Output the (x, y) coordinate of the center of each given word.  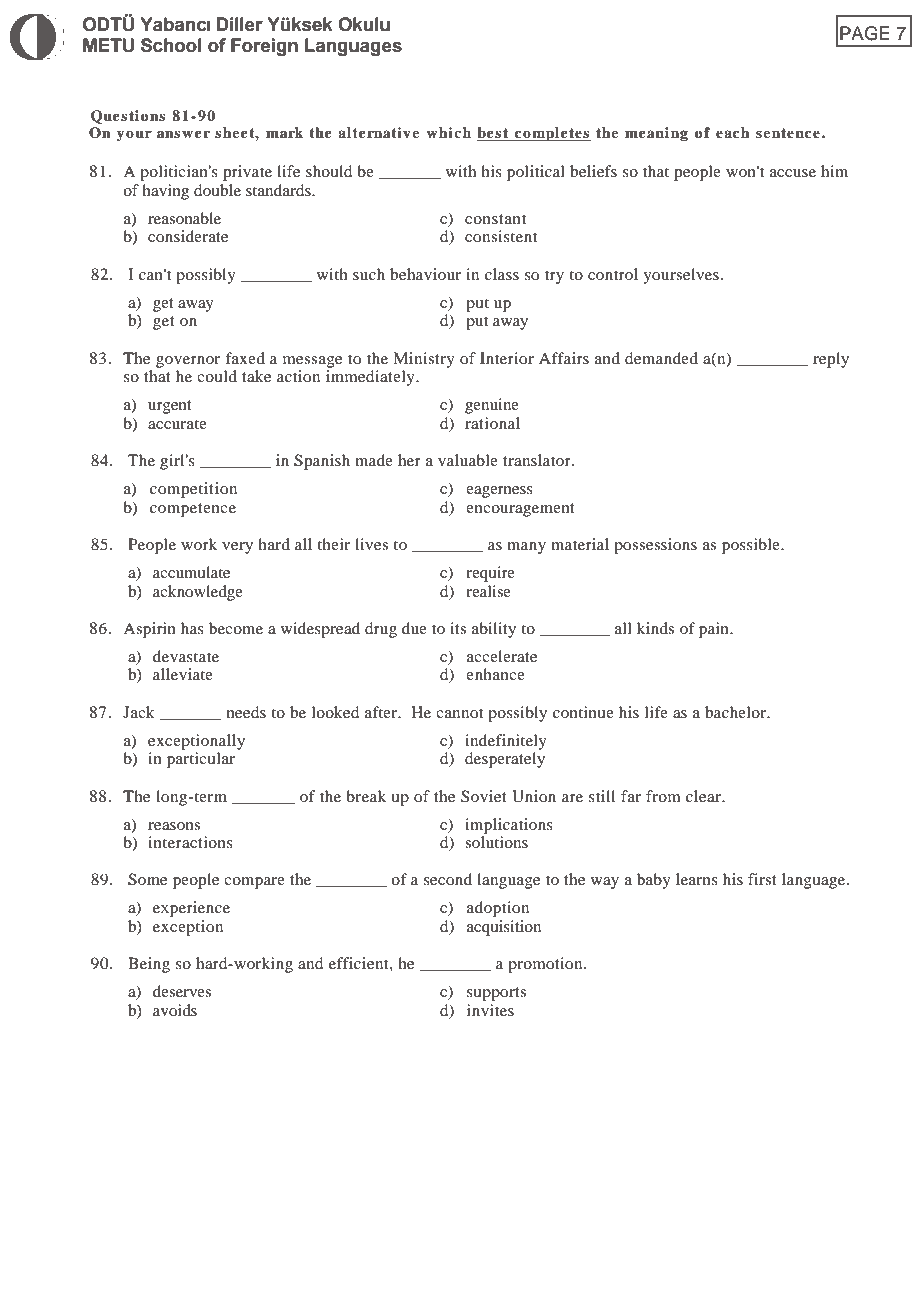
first (762, 879)
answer (183, 134)
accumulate (191, 572)
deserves (182, 991)
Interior (507, 358)
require (490, 574)
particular (201, 760)
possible (752, 546)
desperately (505, 760)
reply (831, 360)
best (494, 134)
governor (188, 362)
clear (704, 796)
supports (496, 994)
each (733, 132)
